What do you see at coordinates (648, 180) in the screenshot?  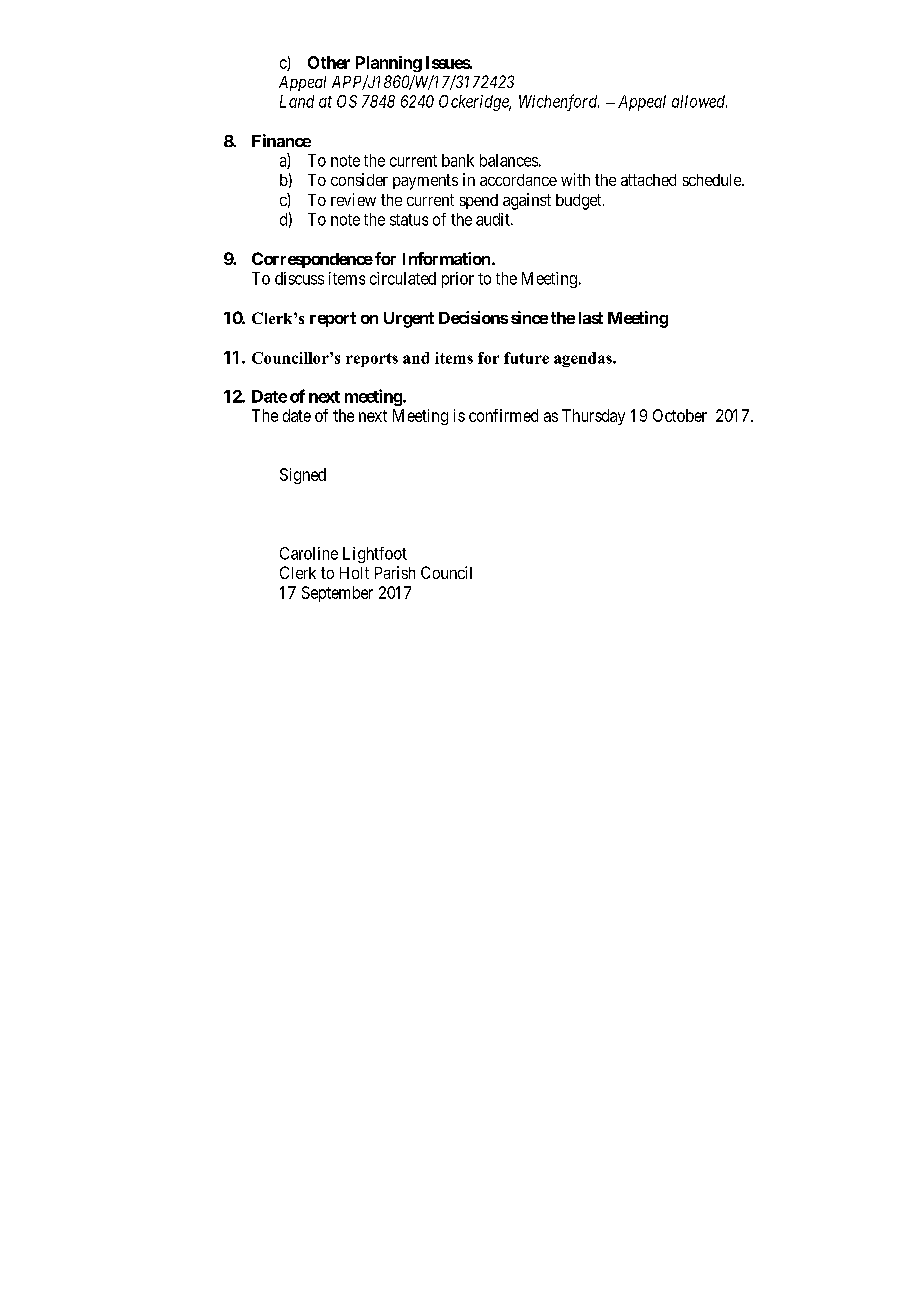 I see `attached` at bounding box center [648, 180].
